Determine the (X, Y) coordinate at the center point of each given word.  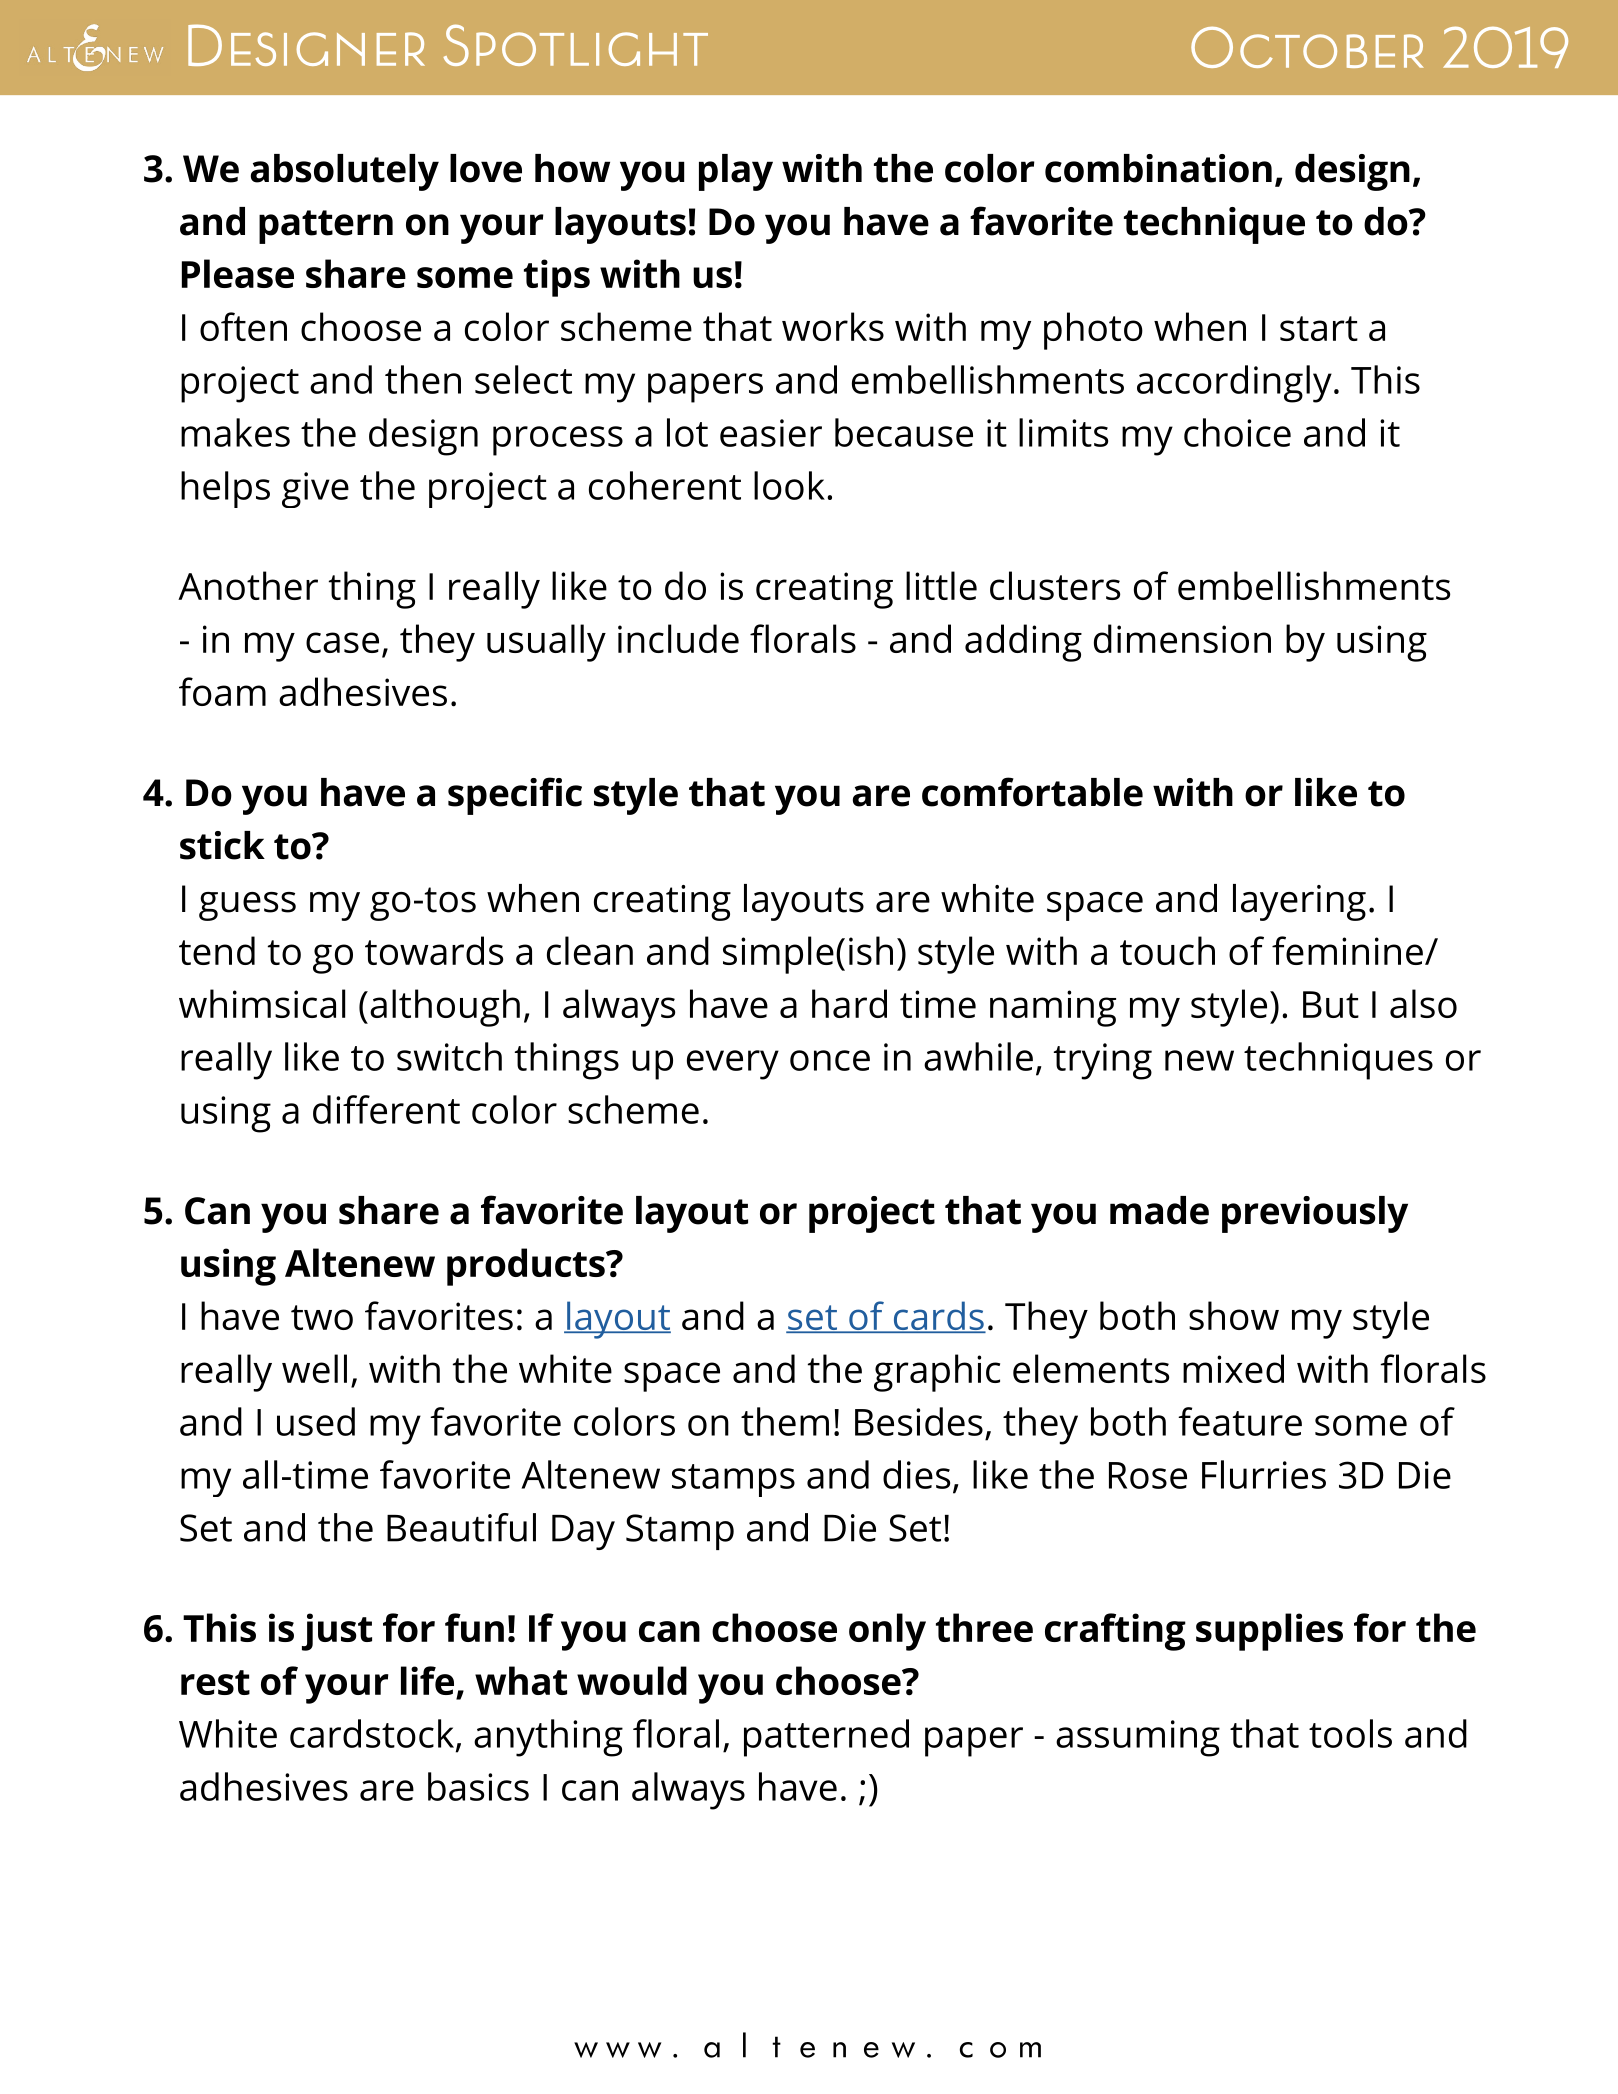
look (789, 485)
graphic (937, 1373)
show (1234, 1315)
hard (849, 1003)
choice (1237, 432)
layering (1299, 902)
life (427, 1680)
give (315, 490)
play (736, 172)
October (1307, 47)
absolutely (345, 172)
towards (434, 950)
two (322, 1317)
